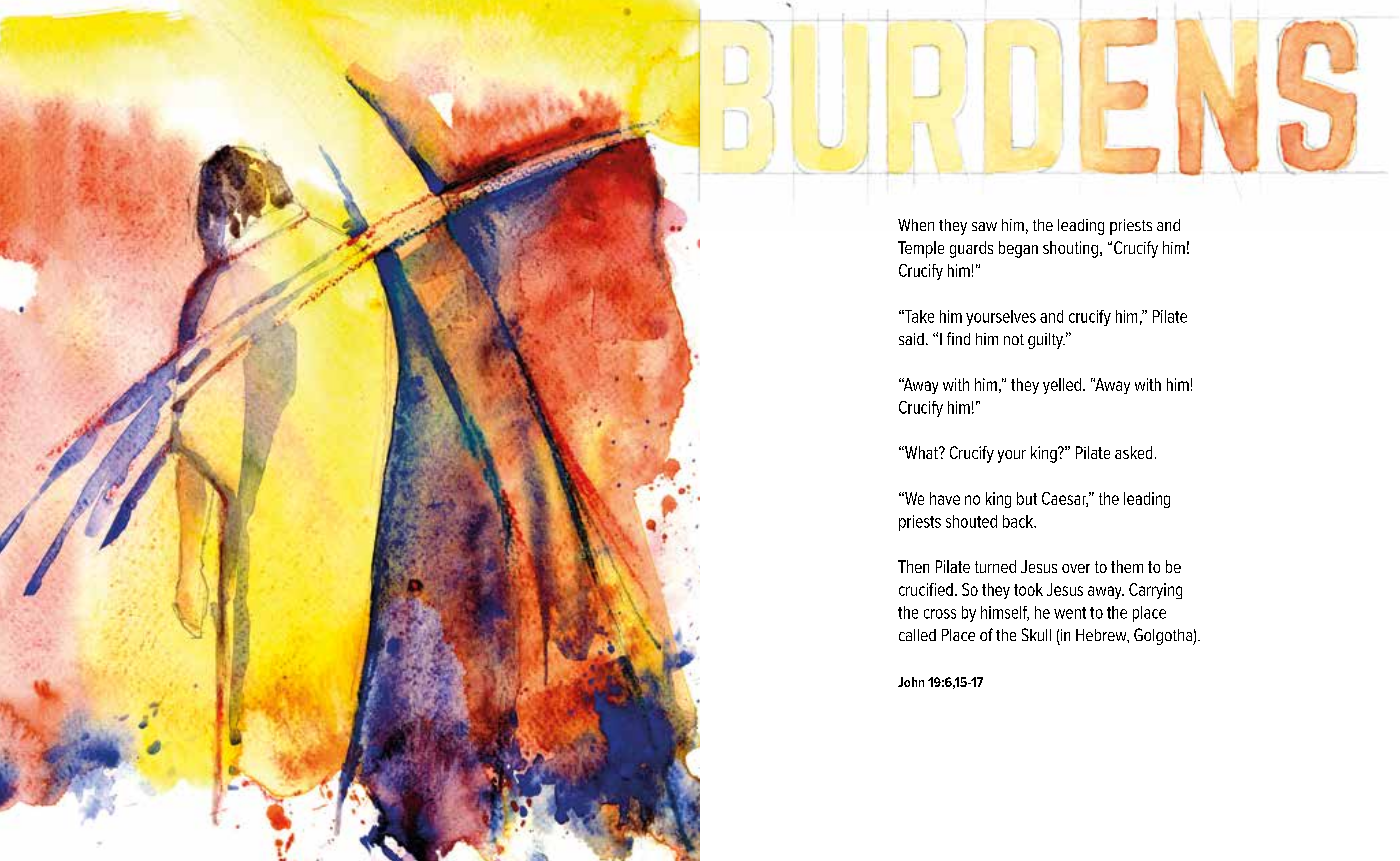 The image size is (1400, 861). I want to click on yelled, so click(1062, 386).
